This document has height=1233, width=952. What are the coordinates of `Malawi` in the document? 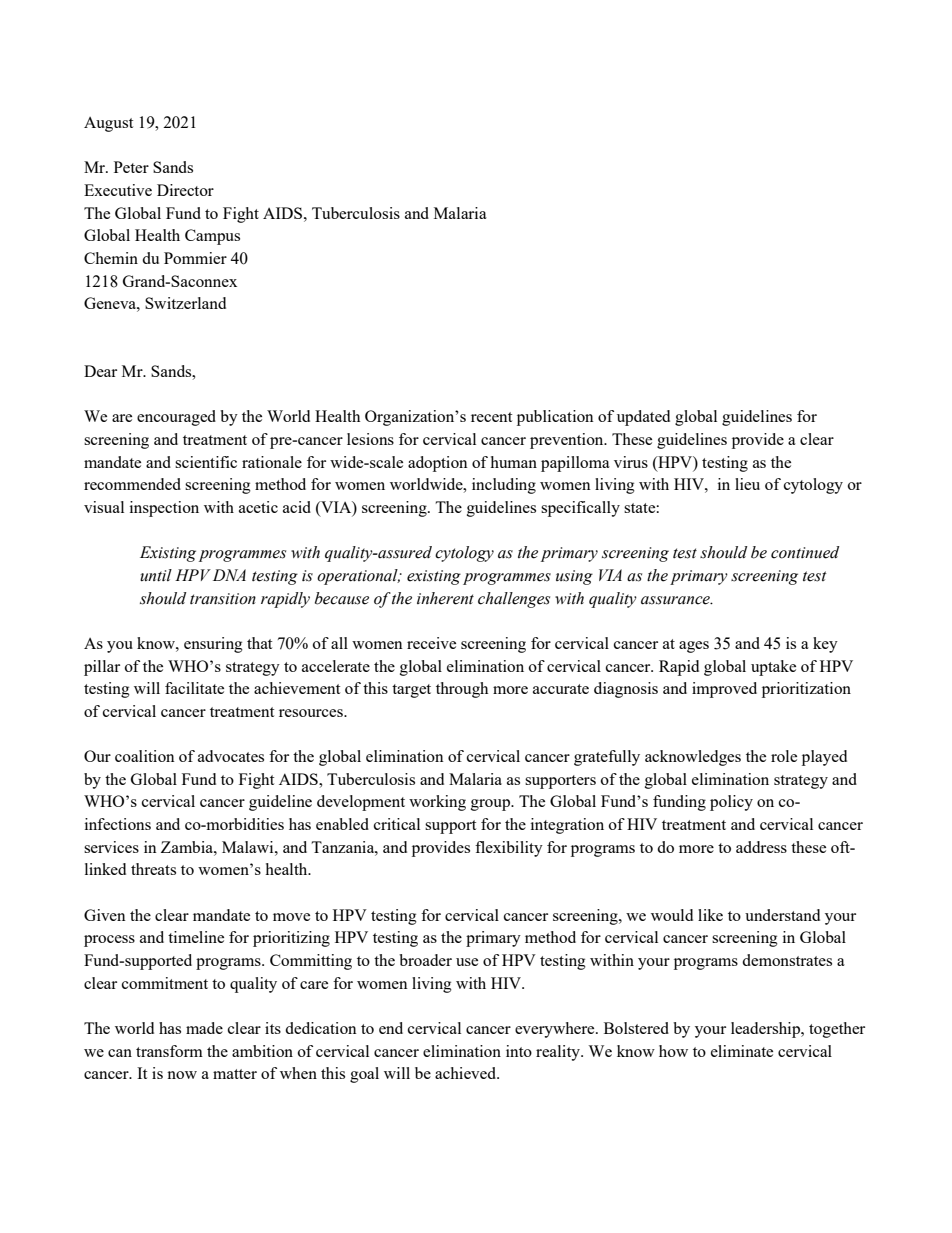 It's located at (249, 847).
